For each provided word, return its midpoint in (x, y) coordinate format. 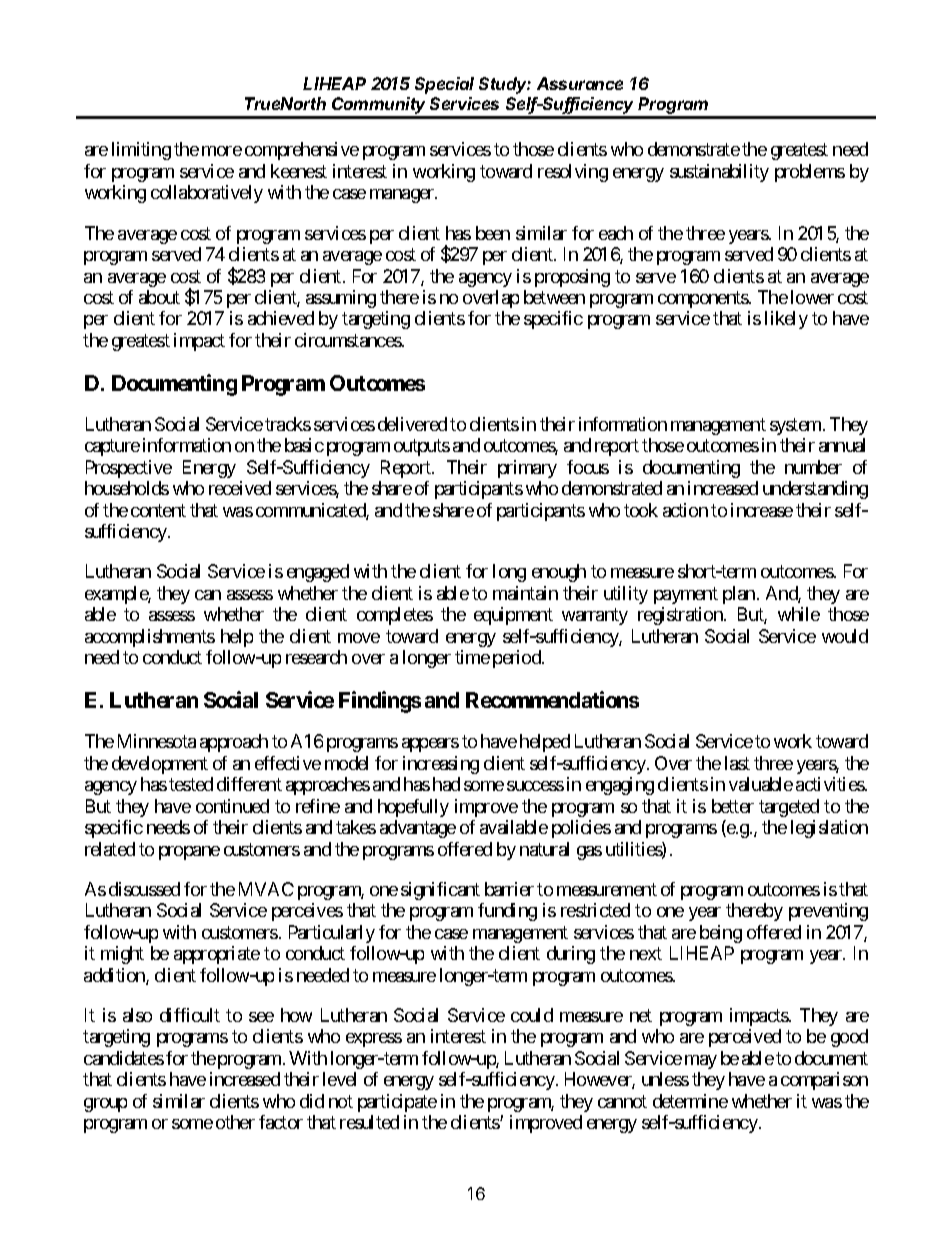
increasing (441, 765)
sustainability (719, 173)
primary (527, 469)
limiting (141, 151)
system (797, 426)
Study (505, 85)
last (737, 763)
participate (397, 1103)
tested (191, 784)
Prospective (129, 469)
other (235, 1122)
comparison (824, 1081)
